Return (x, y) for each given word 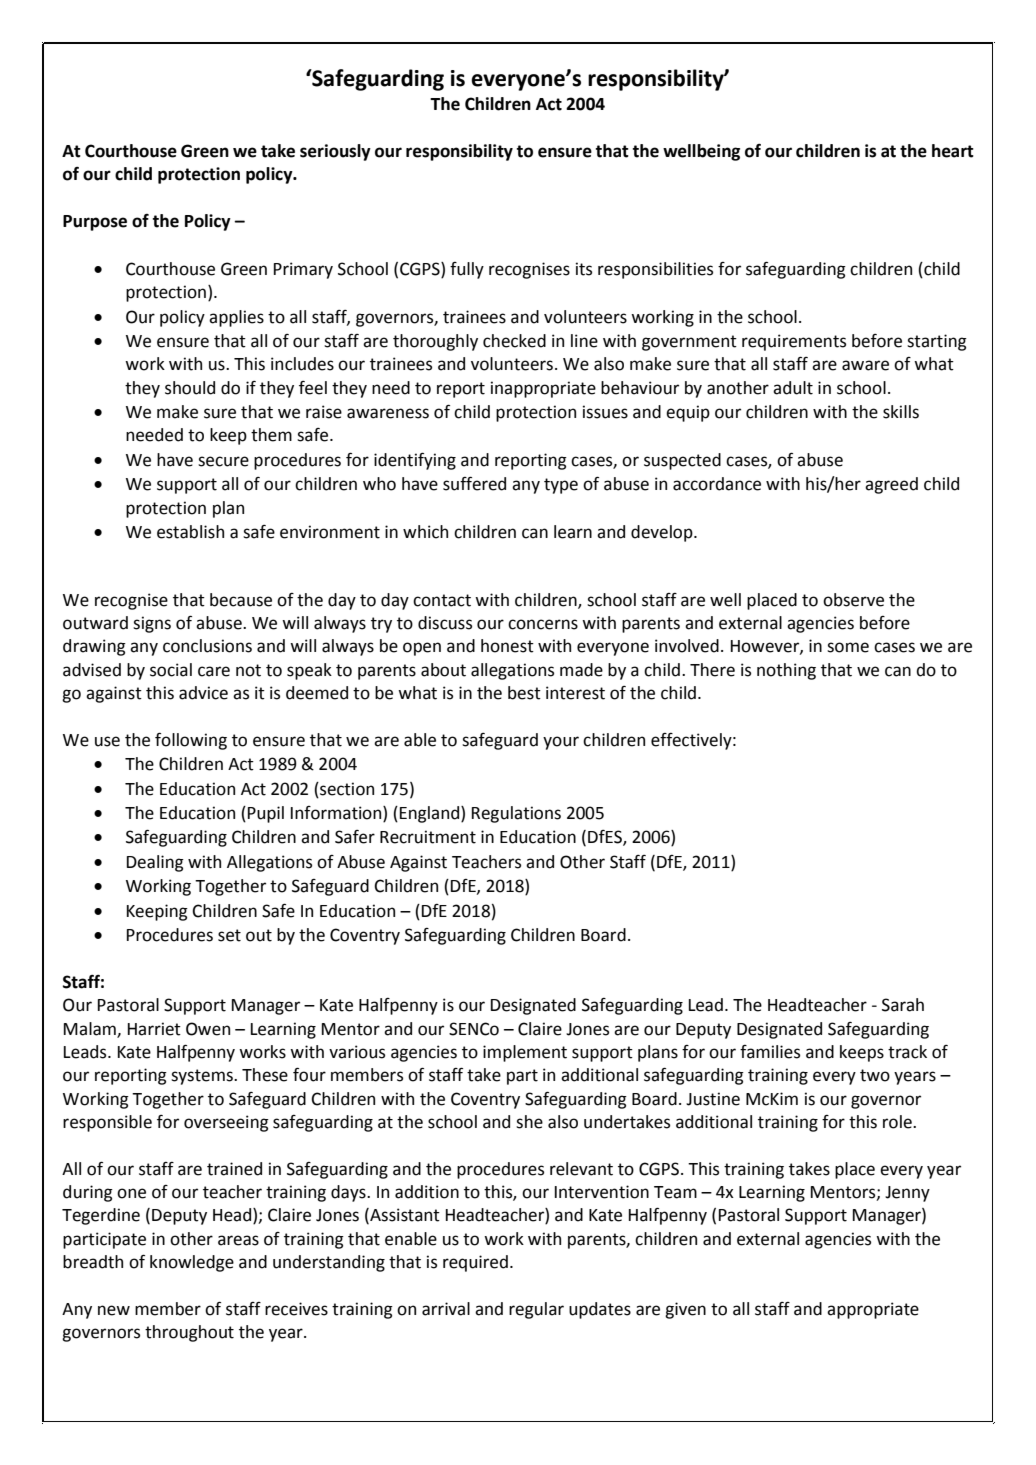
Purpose (95, 223)
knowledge (192, 1263)
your (561, 743)
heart (953, 151)
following (191, 741)
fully (467, 270)
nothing (786, 671)
